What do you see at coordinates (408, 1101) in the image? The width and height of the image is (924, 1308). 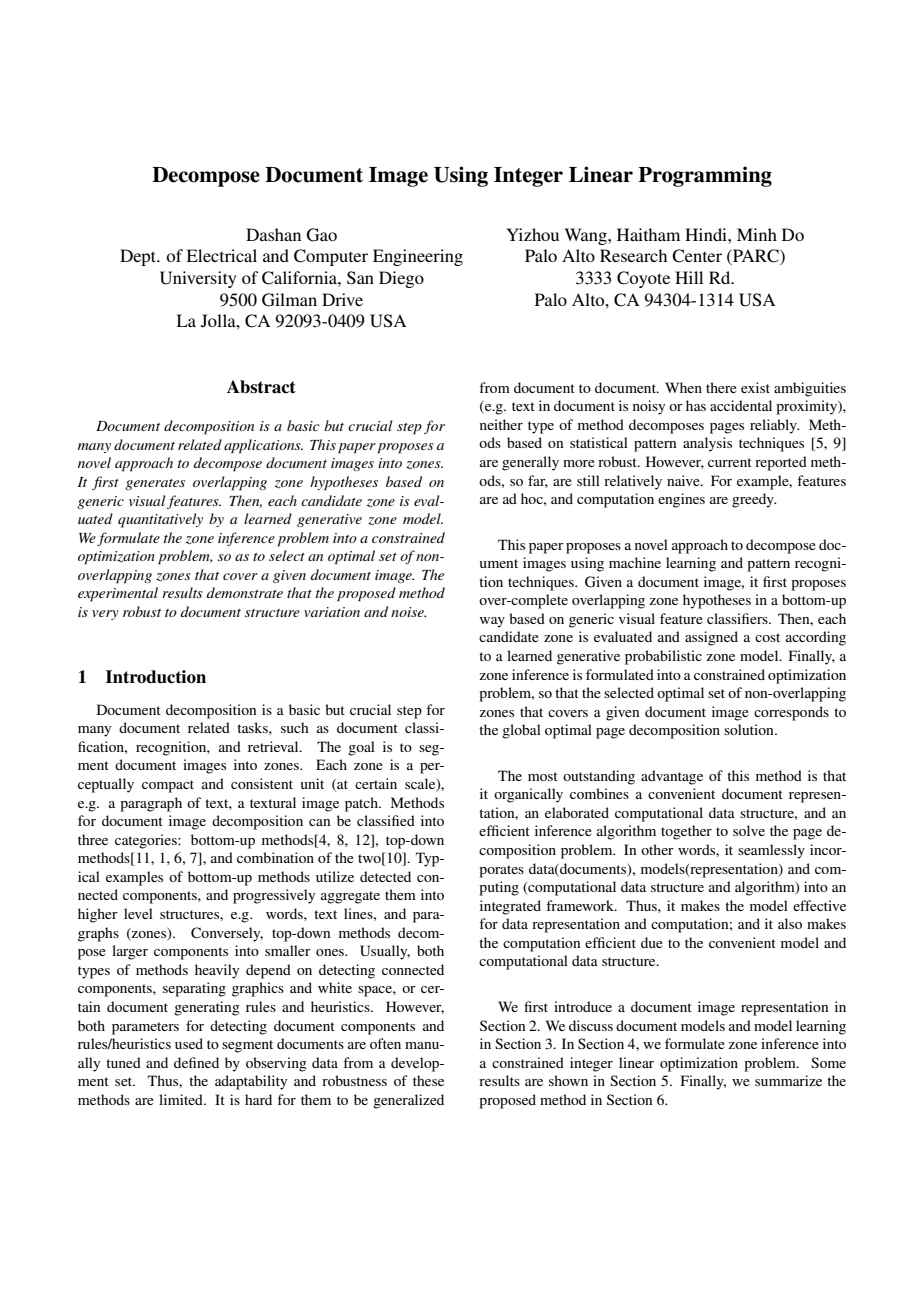 I see `generalized` at bounding box center [408, 1101].
